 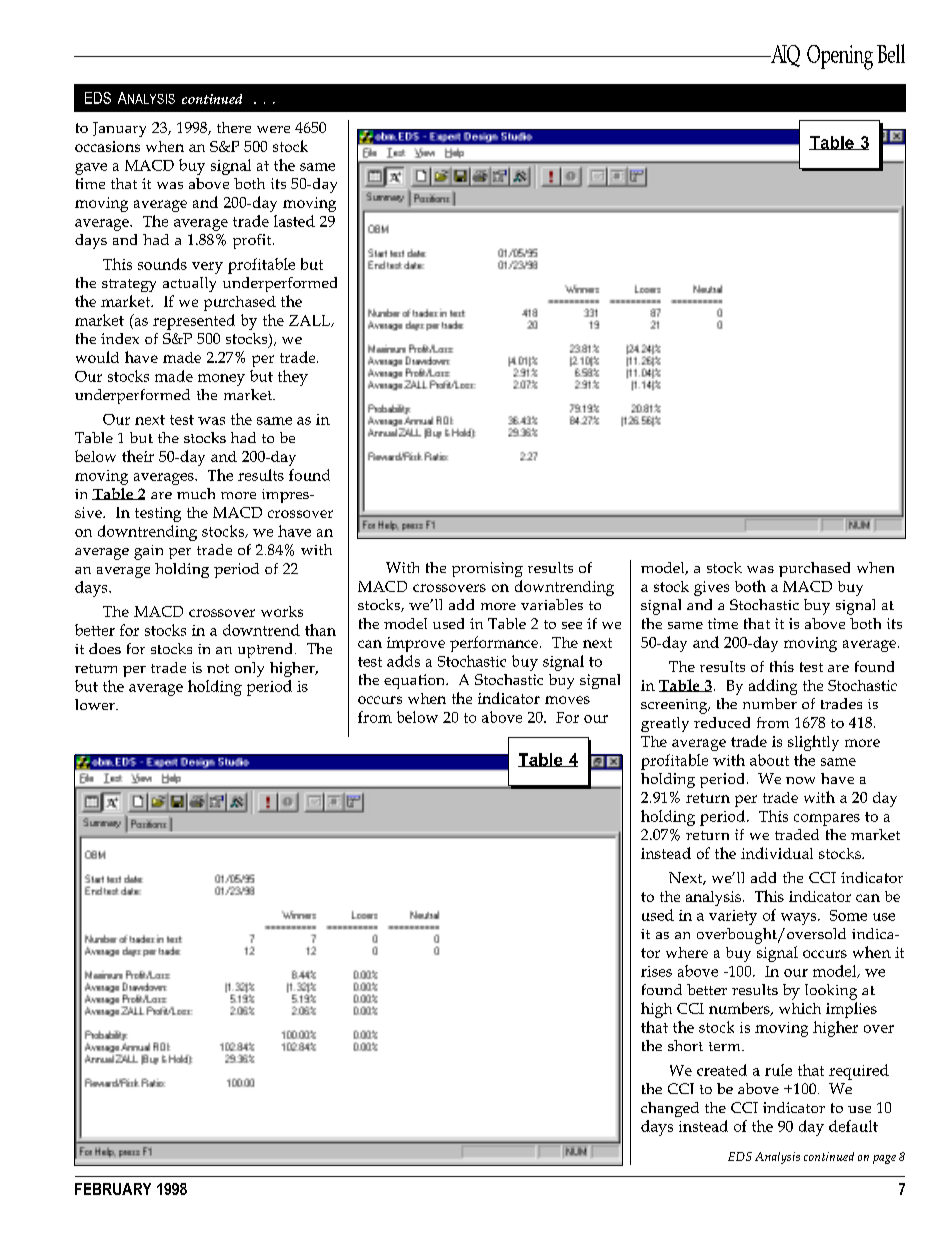 I want to click on AIQ, so click(x=784, y=56).
